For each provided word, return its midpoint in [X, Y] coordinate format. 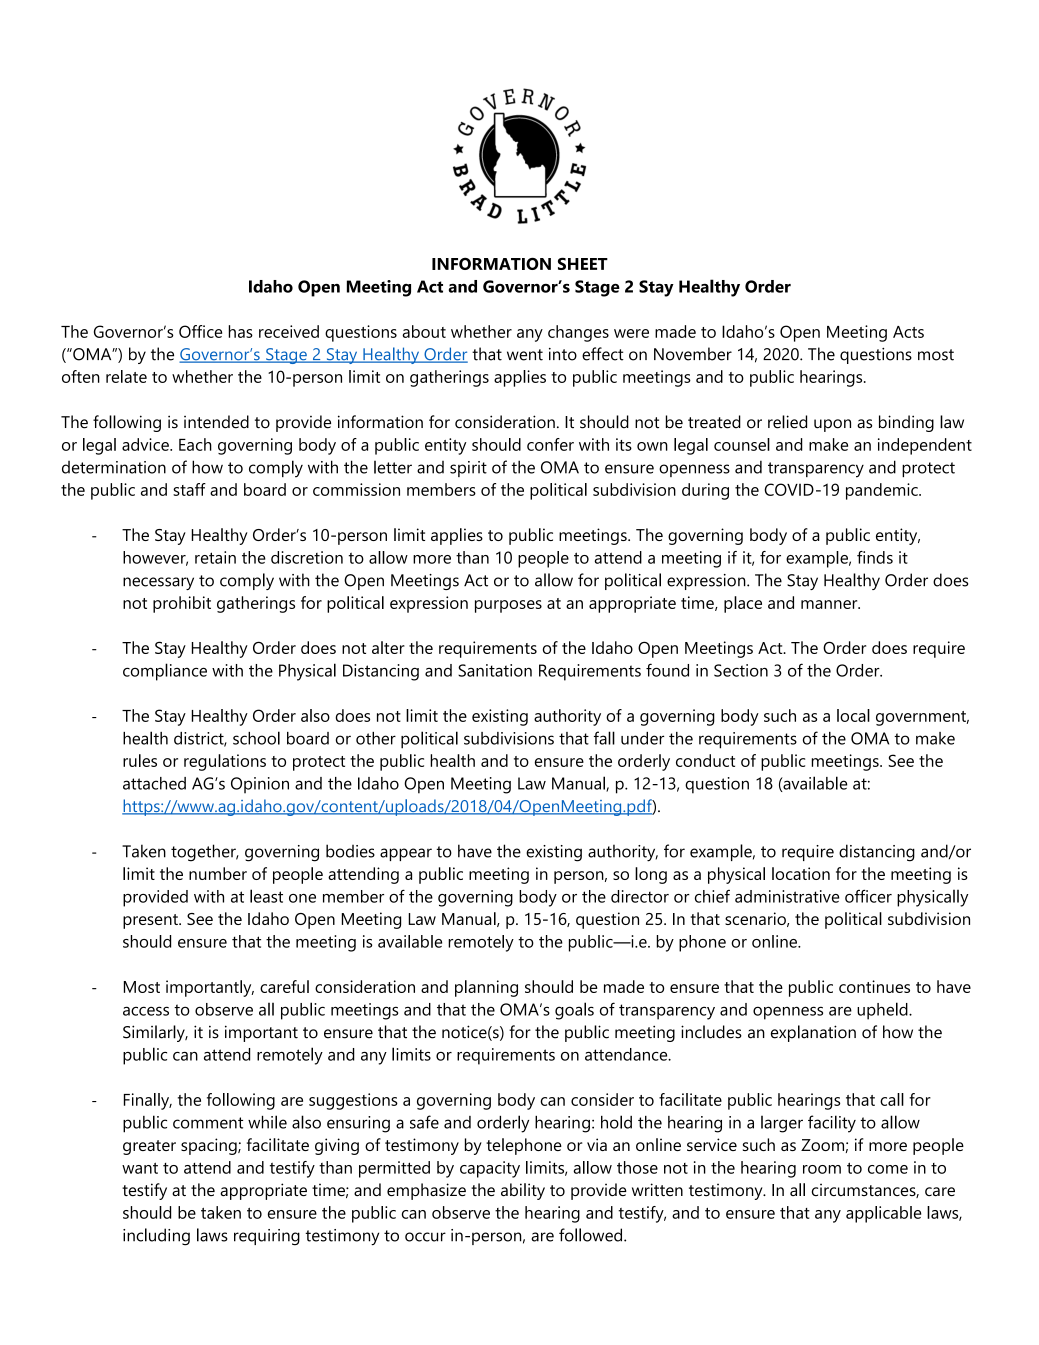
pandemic [883, 491]
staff [189, 489]
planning [486, 988]
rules [140, 760]
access [146, 1011]
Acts [908, 332]
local [853, 715]
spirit [468, 469]
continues [874, 986]
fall [604, 738]
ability [523, 1191]
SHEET [583, 264]
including [156, 1237]
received [289, 331]
